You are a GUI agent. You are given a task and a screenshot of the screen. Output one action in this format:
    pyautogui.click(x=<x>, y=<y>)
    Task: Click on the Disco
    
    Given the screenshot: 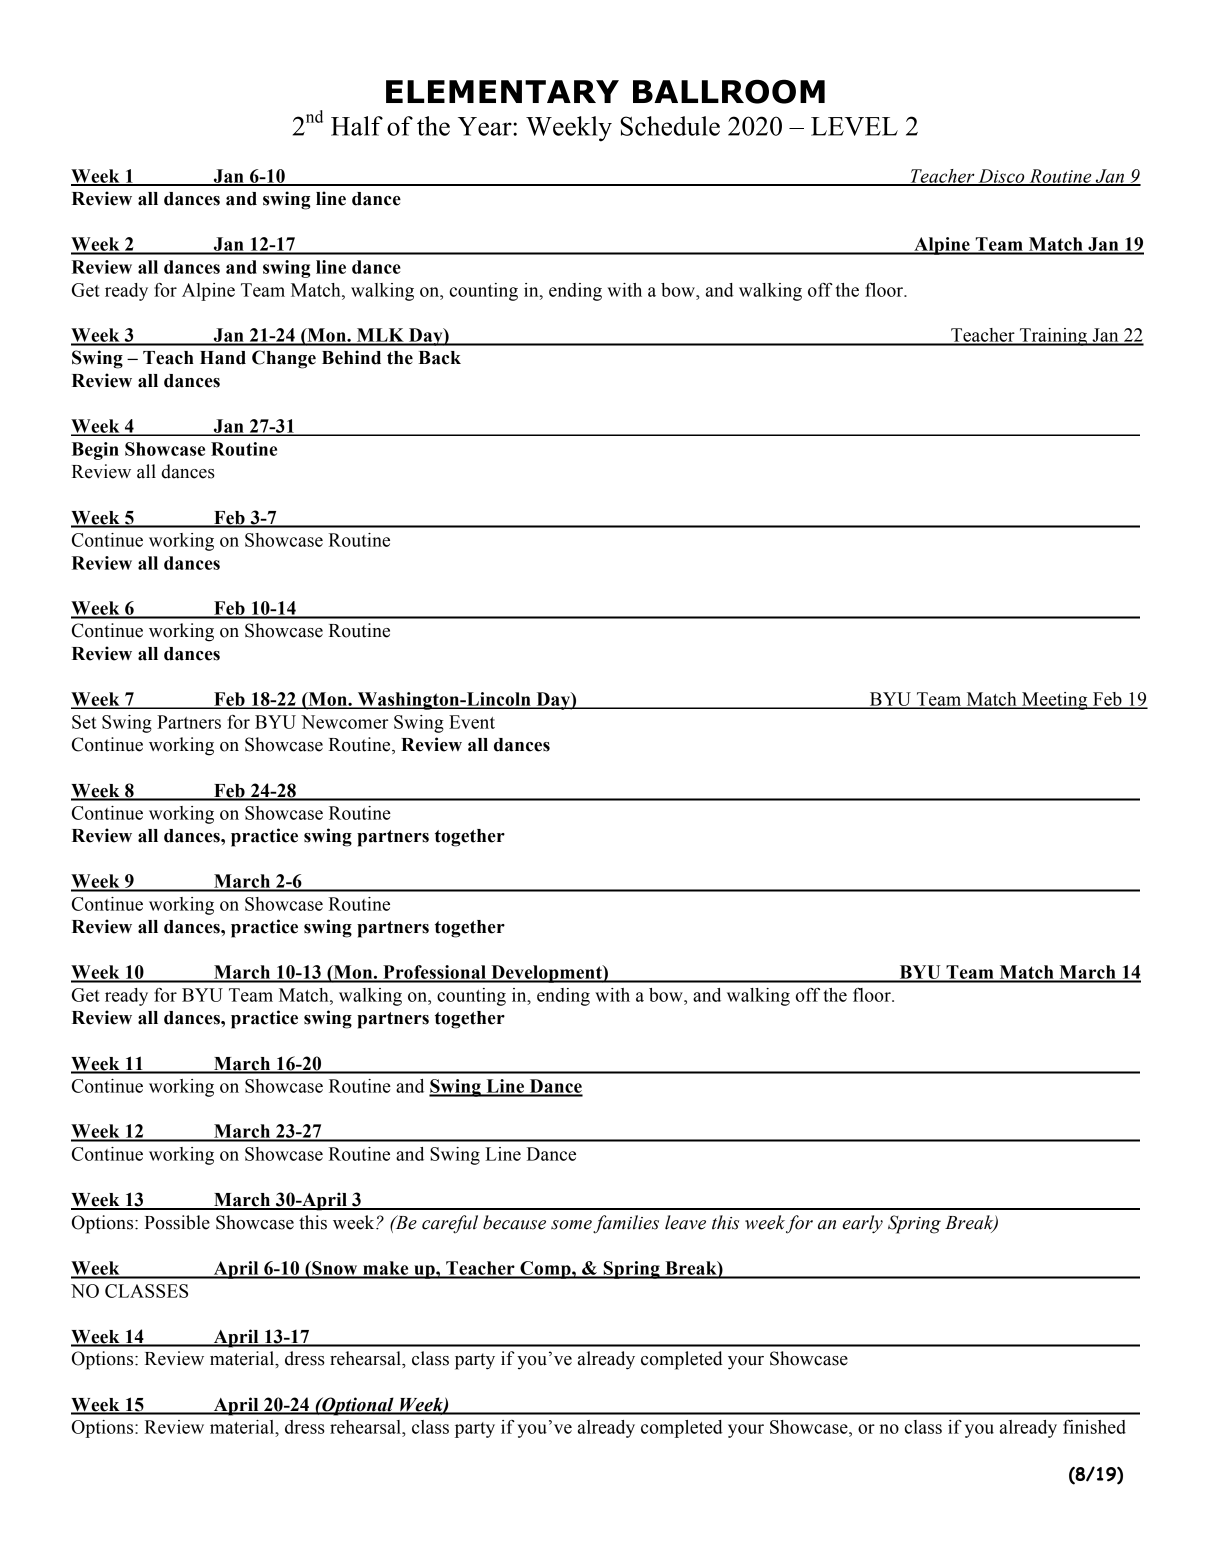 What is the action you would take?
    pyautogui.click(x=1001, y=177)
